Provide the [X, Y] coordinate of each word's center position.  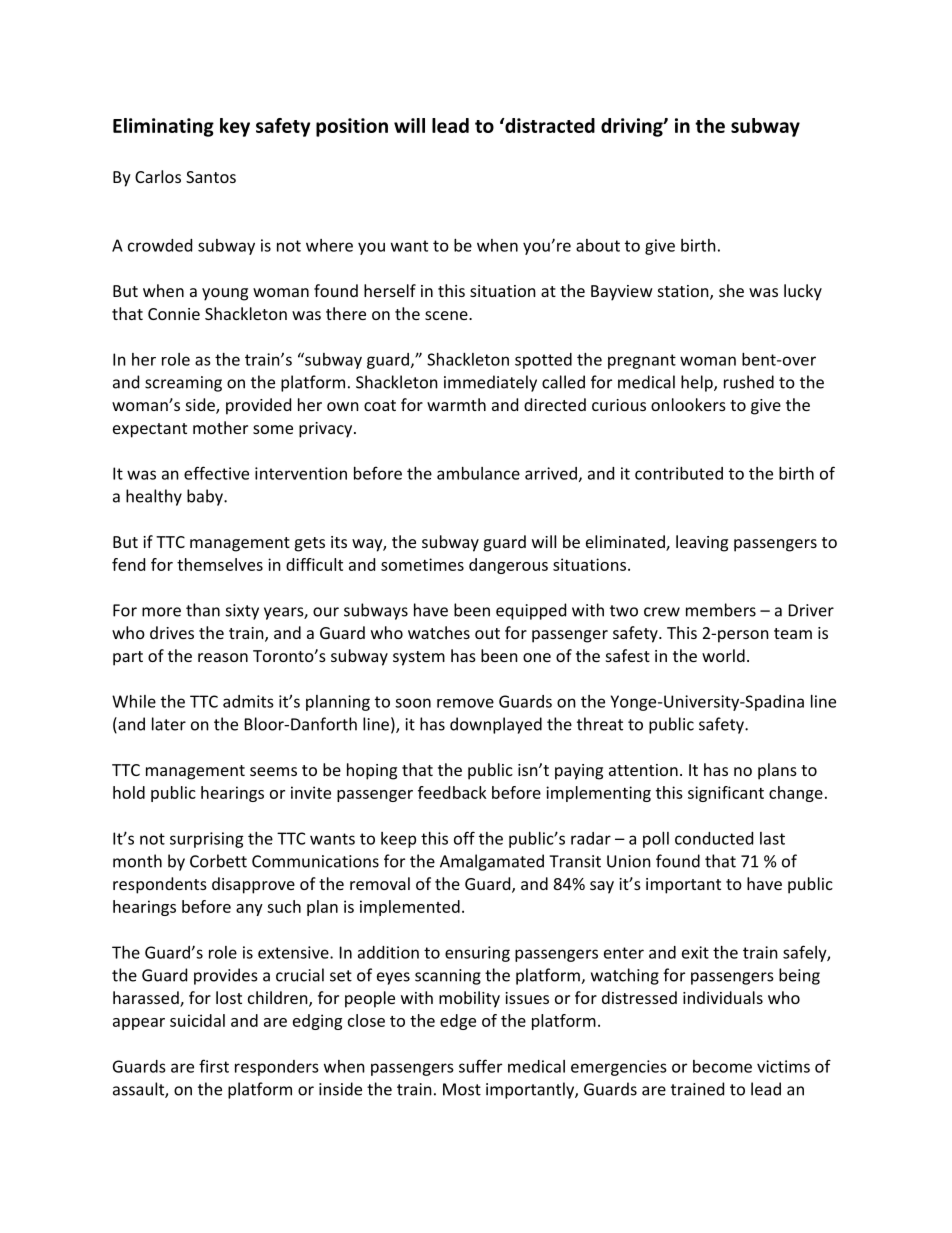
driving [633, 127]
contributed [679, 473]
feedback [452, 792]
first [214, 1066]
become [722, 1066]
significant [726, 794]
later [169, 724]
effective [216, 473]
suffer [480, 1066]
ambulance [478, 473]
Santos [211, 177]
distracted [549, 125]
